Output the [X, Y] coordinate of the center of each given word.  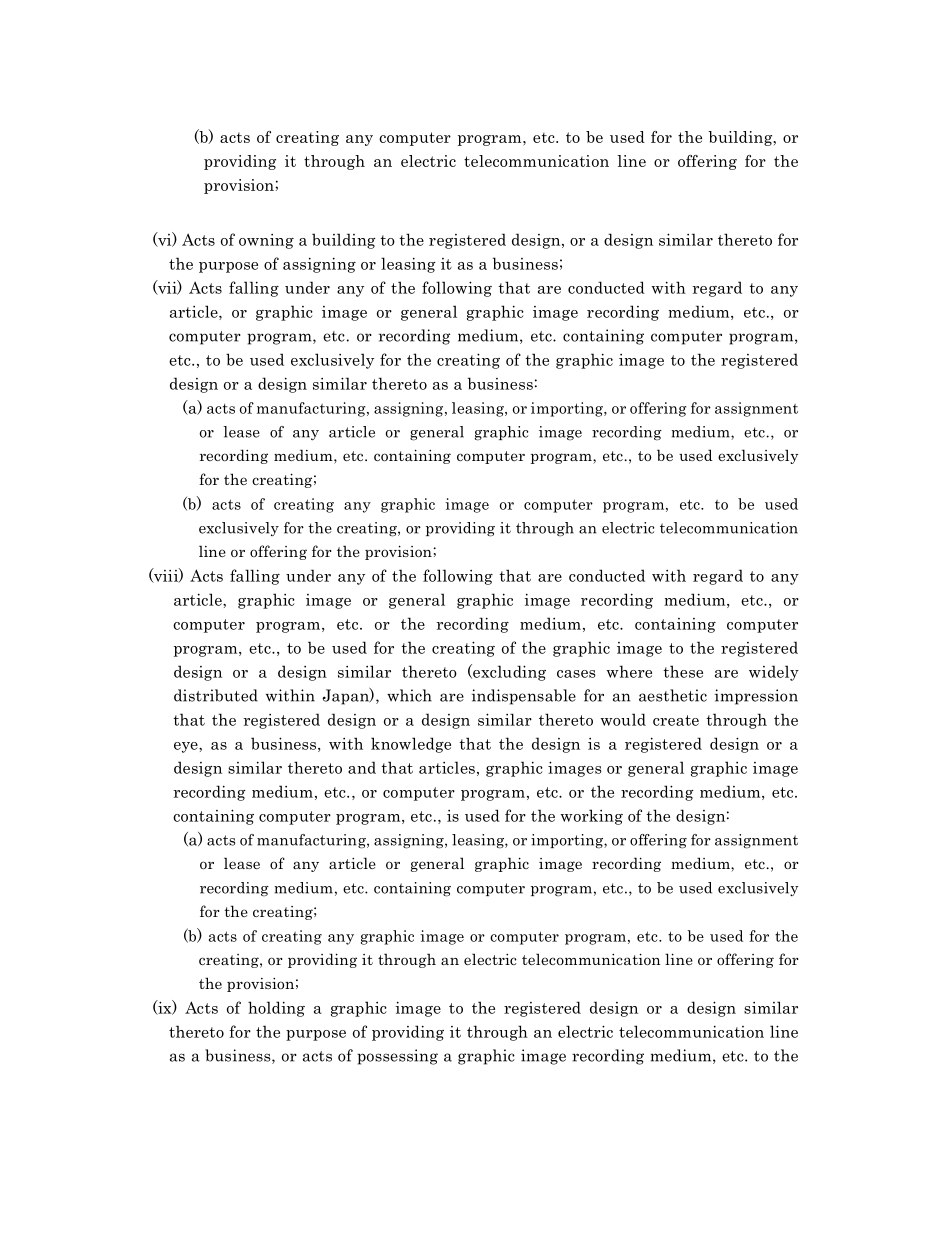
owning [266, 241]
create [676, 720]
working [591, 817]
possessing [397, 1057]
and [362, 767]
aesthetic [673, 695]
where [629, 671]
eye [187, 747]
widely [774, 673]
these [683, 671]
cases [576, 674]
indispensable [524, 697]
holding [276, 1009]
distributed [216, 695]
